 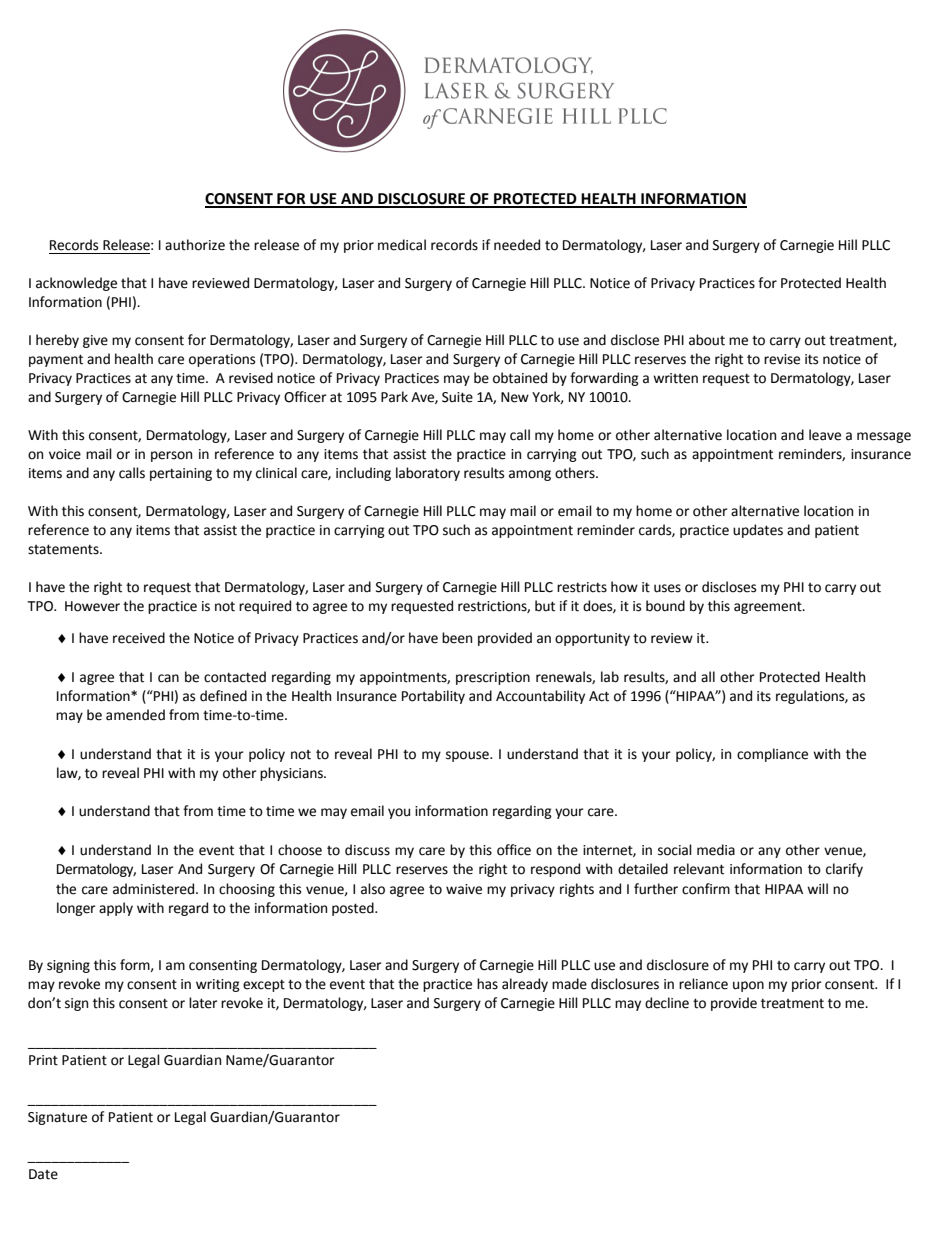 I want to click on has, so click(x=487, y=984).
